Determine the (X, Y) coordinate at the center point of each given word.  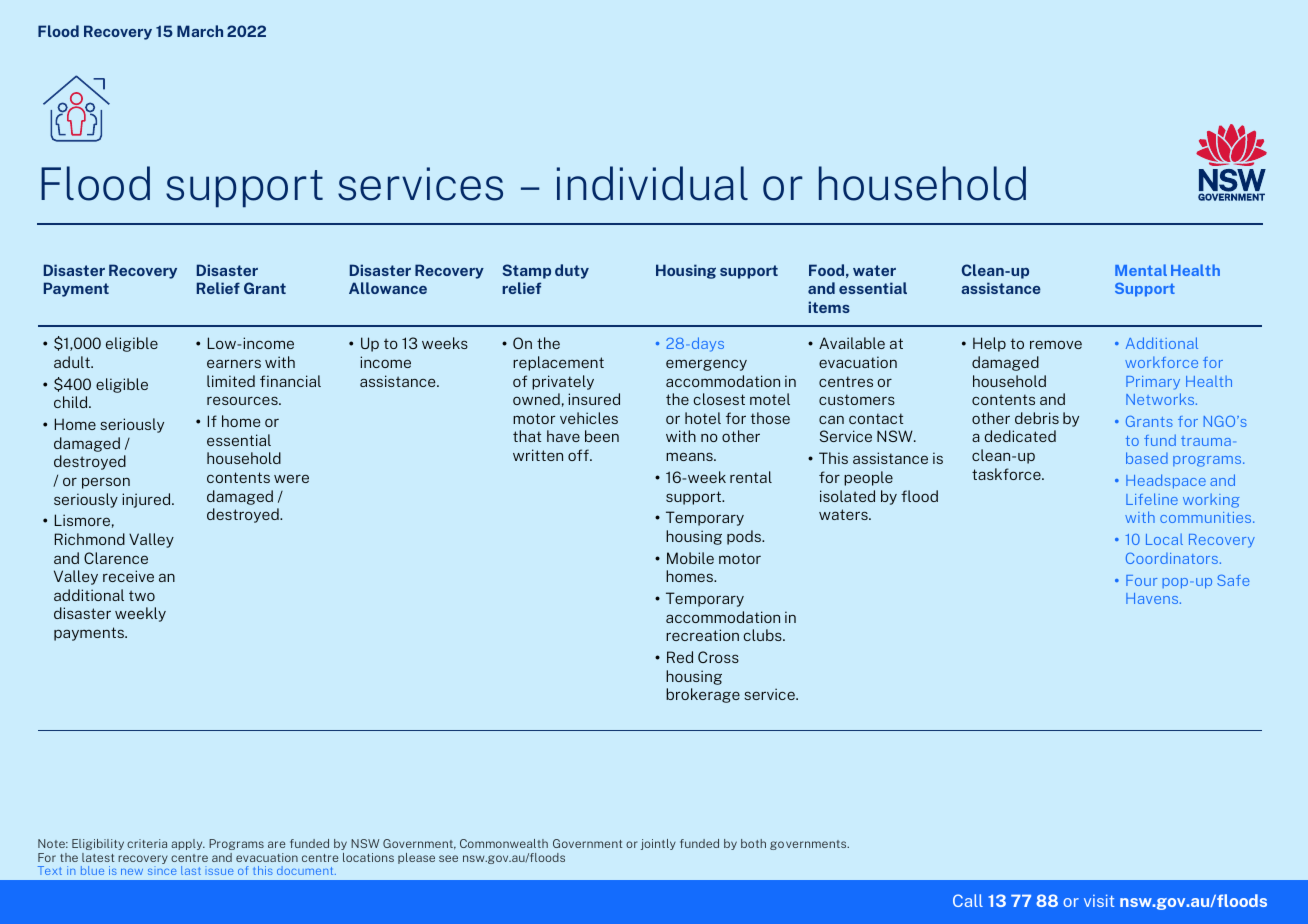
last (191, 870)
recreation (702, 635)
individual (652, 183)
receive (128, 576)
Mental (1141, 270)
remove (1056, 344)
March (200, 31)
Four (1141, 580)
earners (234, 363)
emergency (706, 365)
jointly (658, 844)
